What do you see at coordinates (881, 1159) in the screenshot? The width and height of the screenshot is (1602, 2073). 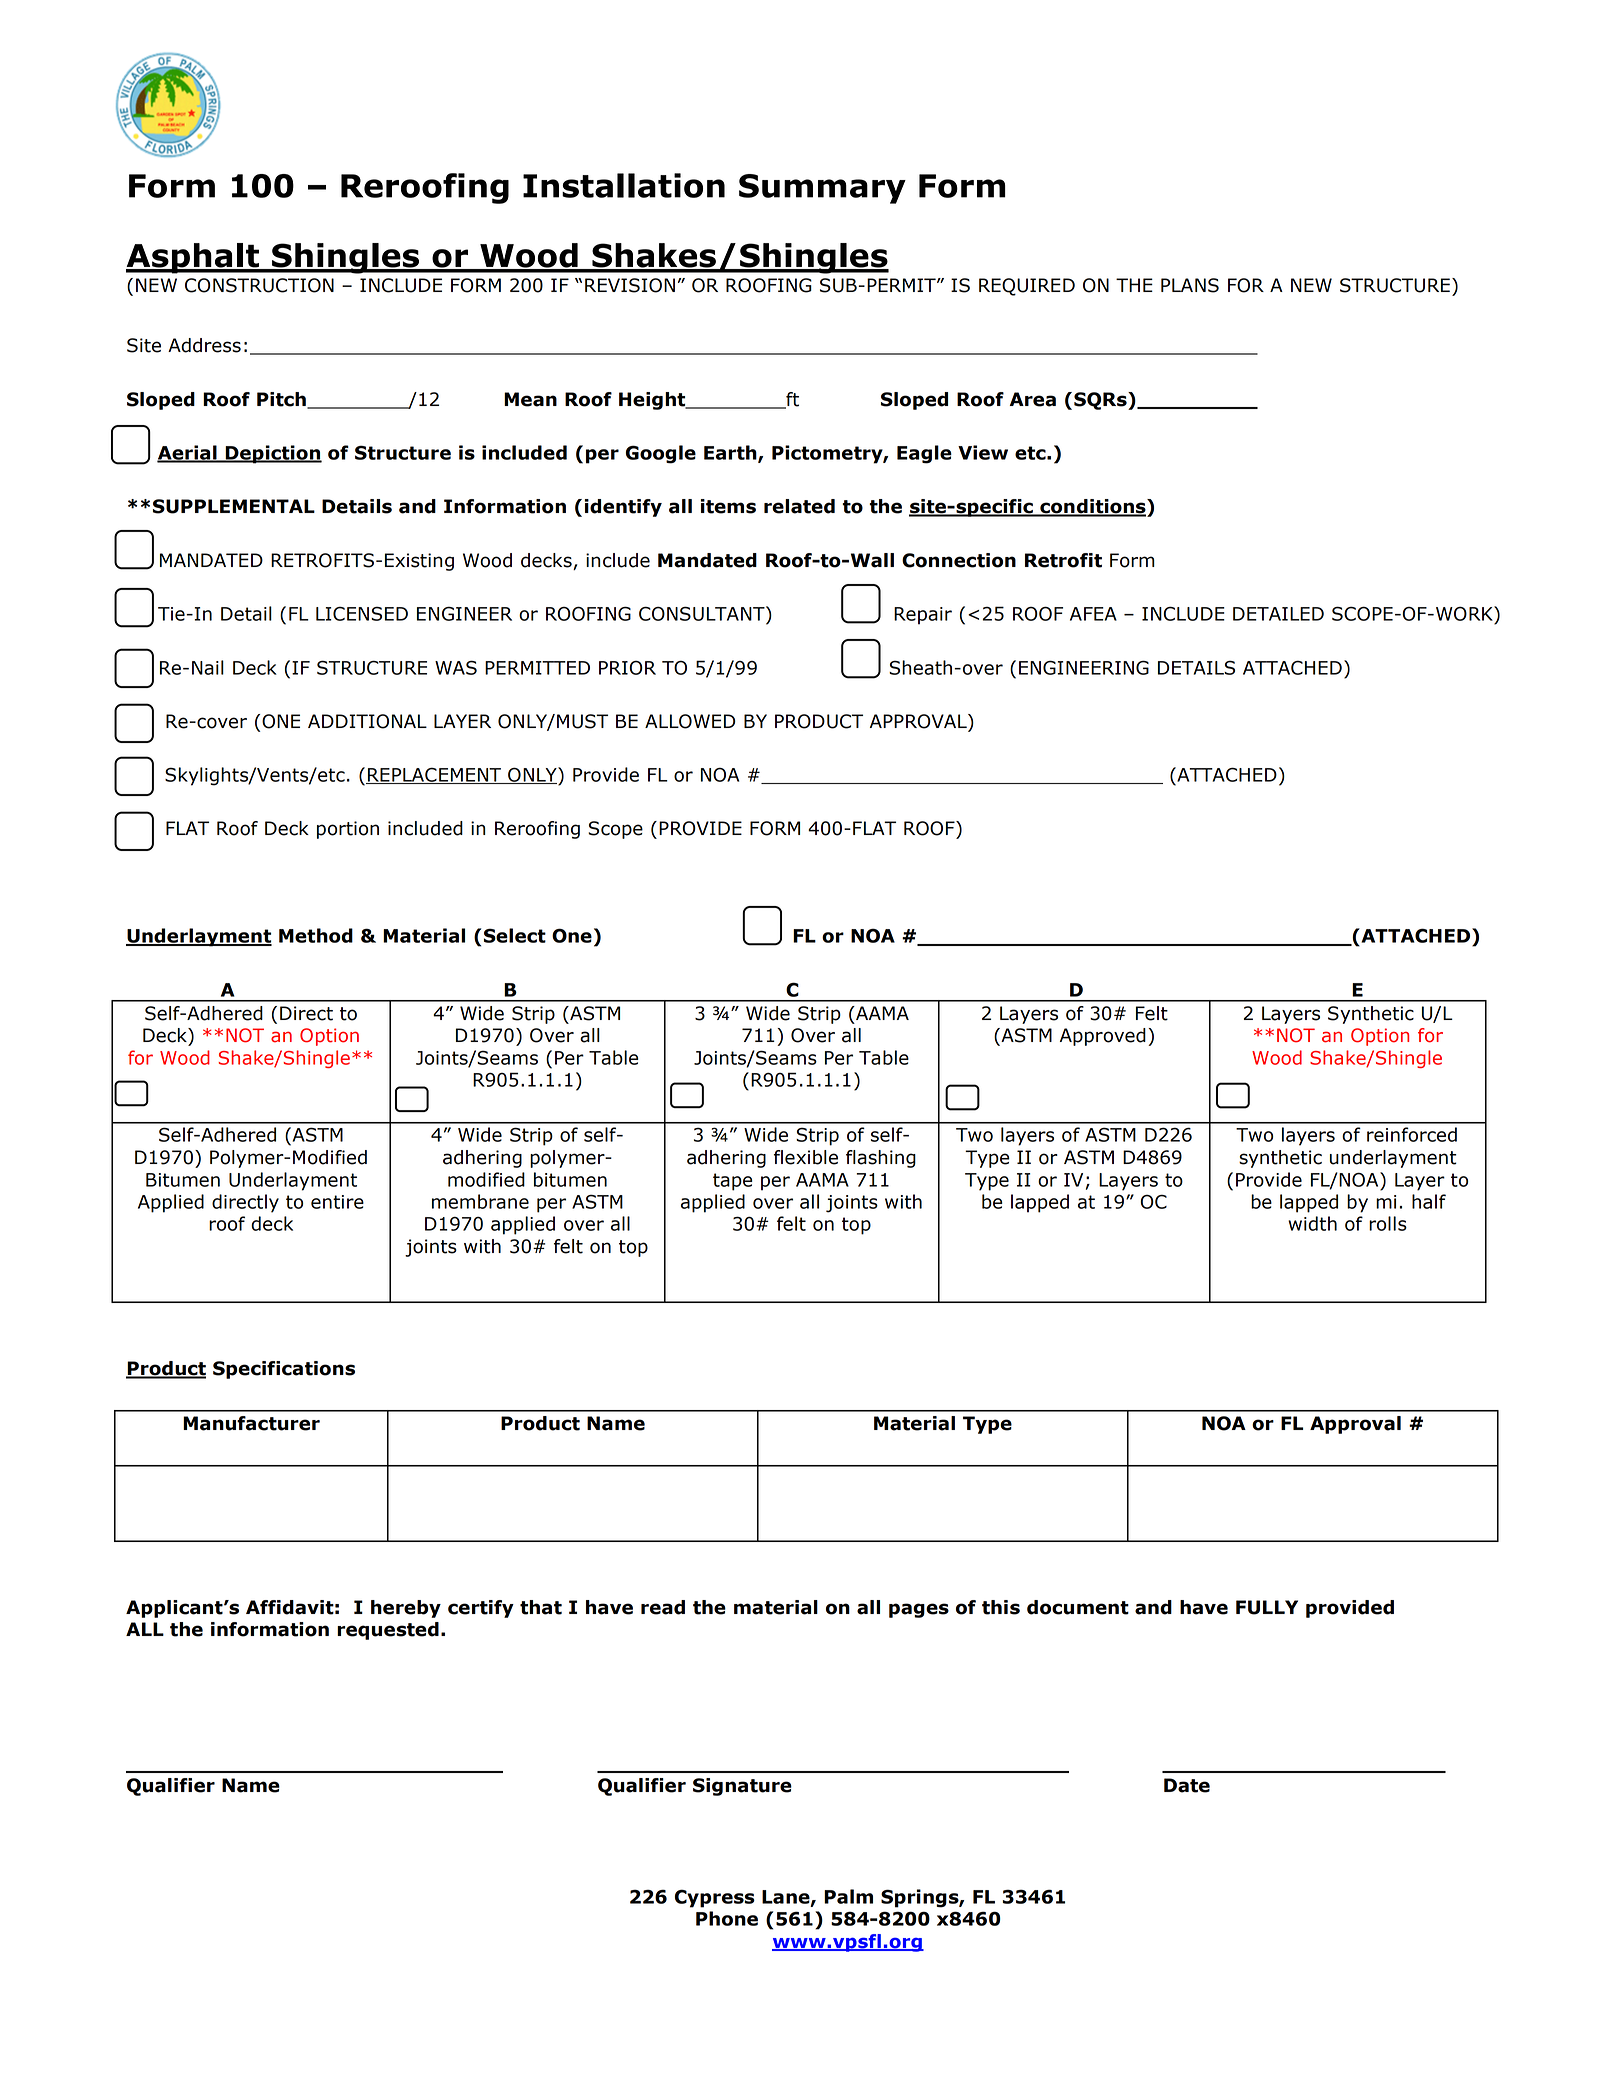 I see `flashing` at bounding box center [881, 1159].
